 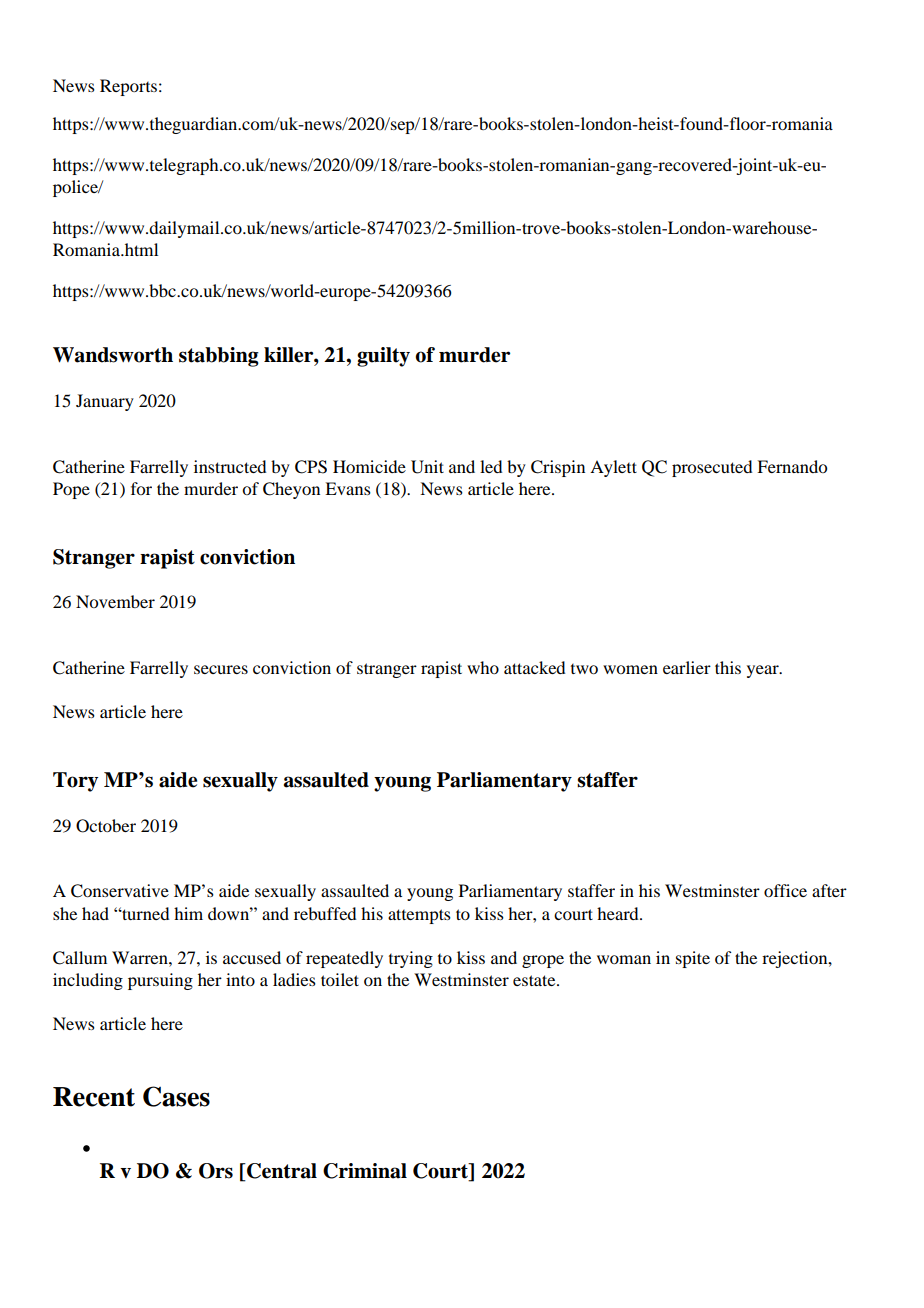 What do you see at coordinates (712, 468) in the image?
I see `prosecuted` at bounding box center [712, 468].
